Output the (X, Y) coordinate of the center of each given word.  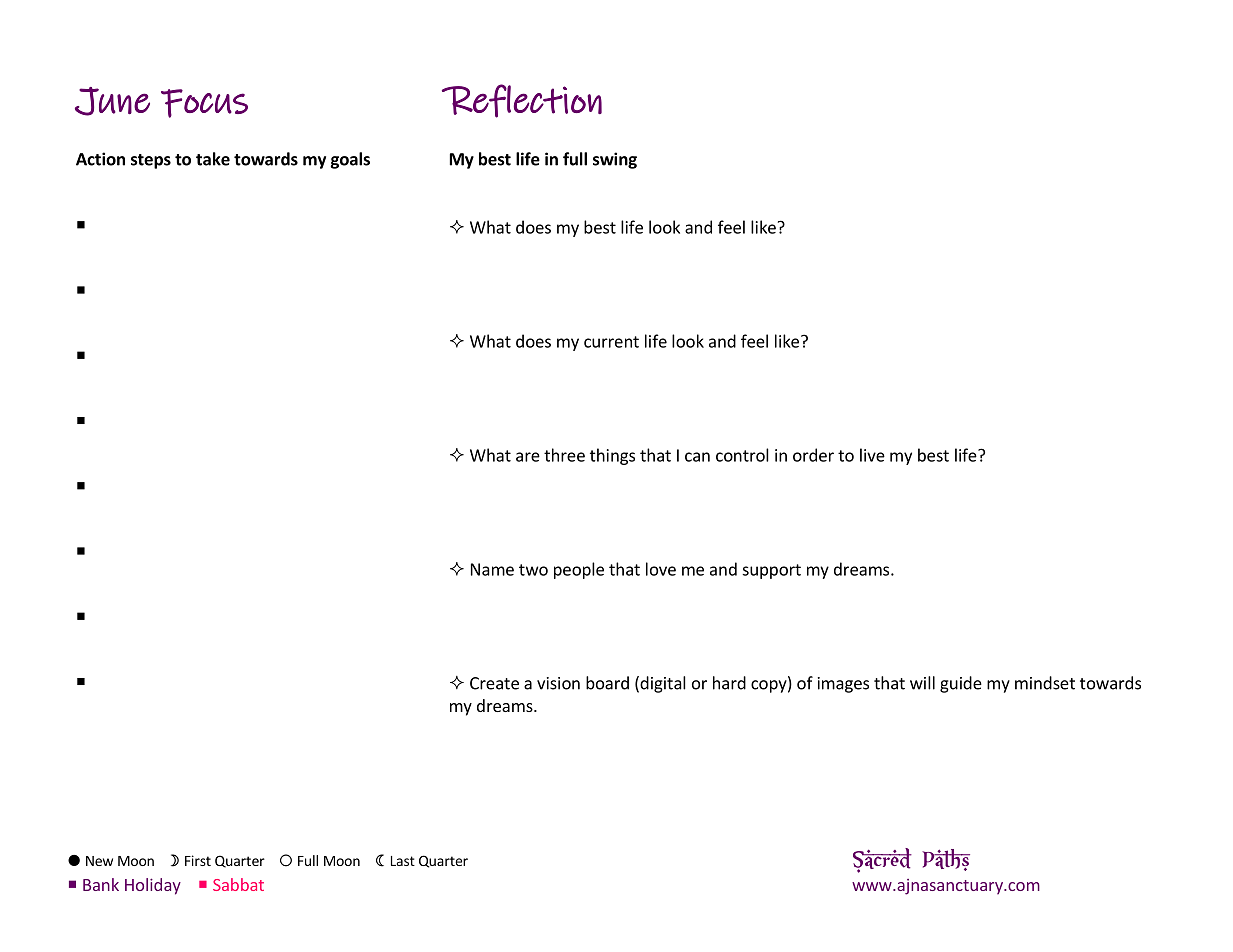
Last (403, 861)
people (579, 570)
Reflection (522, 101)
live (872, 455)
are (528, 457)
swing (615, 160)
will (922, 683)
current (611, 342)
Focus (204, 103)
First (198, 860)
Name (492, 569)
